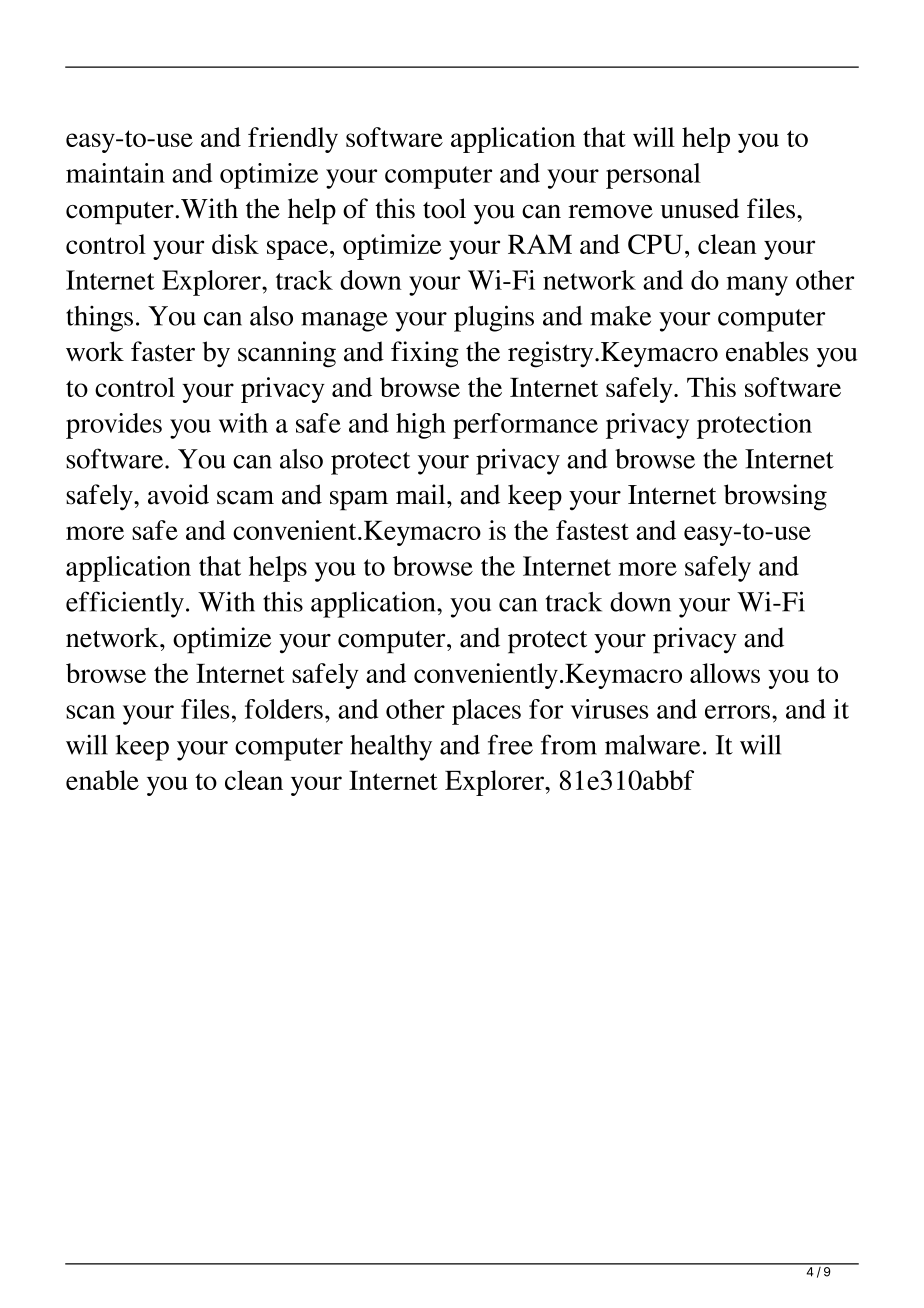  Describe the element at coordinates (652, 745) in the document. I see `malware` at that location.
